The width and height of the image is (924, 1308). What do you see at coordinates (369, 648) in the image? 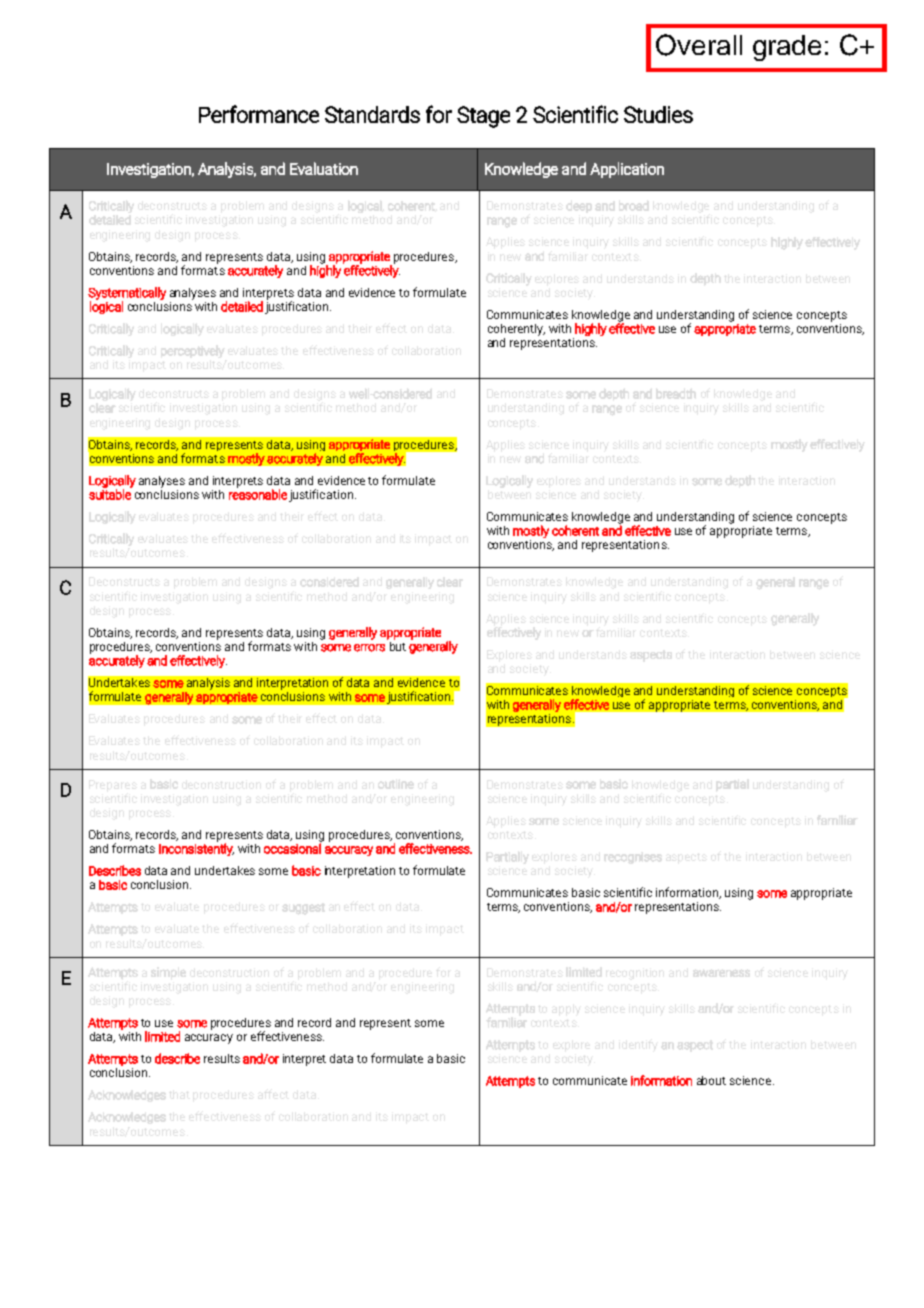
I see `errors` at bounding box center [369, 648].
